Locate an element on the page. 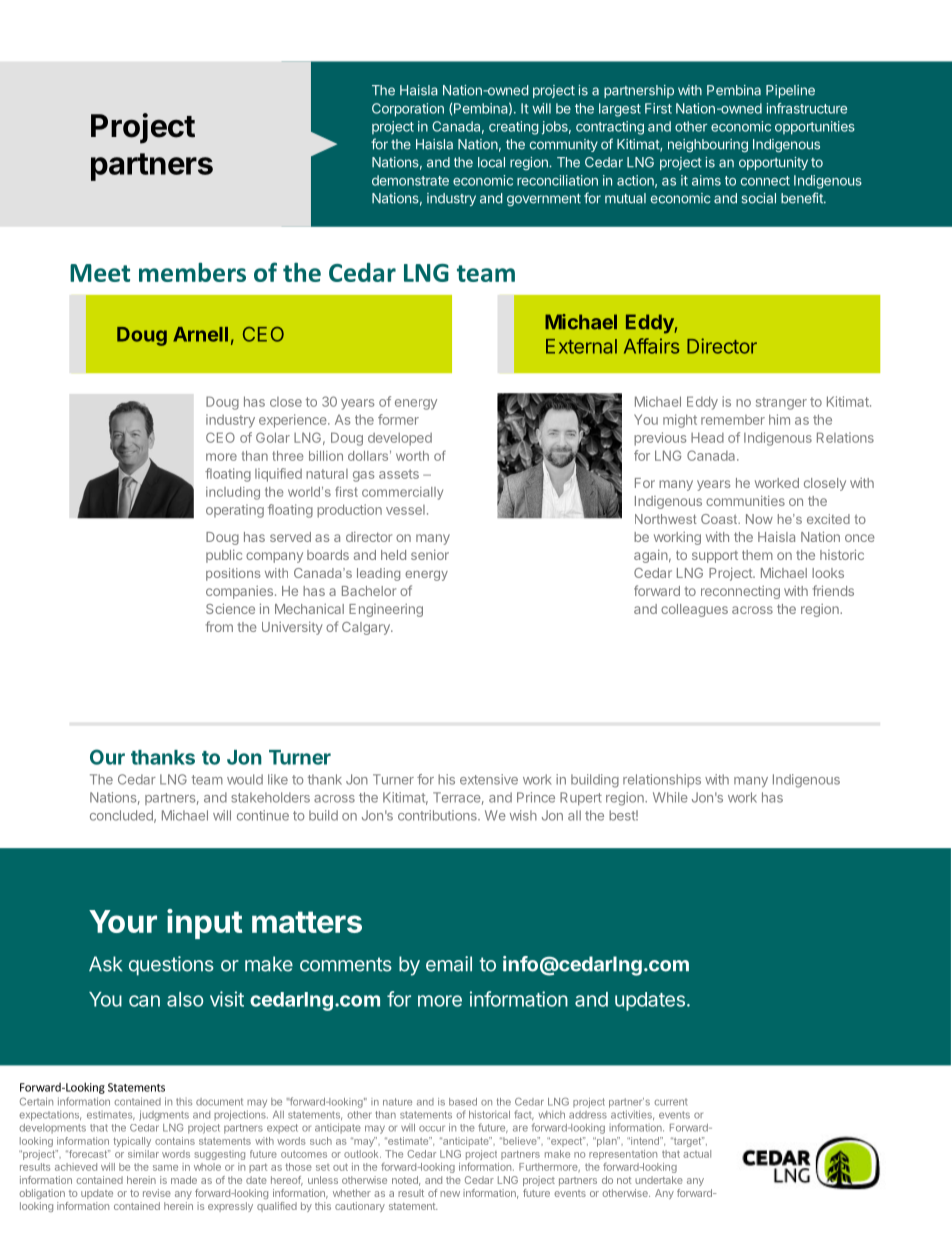 This image has height=1233, width=952. infrastructure is located at coordinates (807, 108).
